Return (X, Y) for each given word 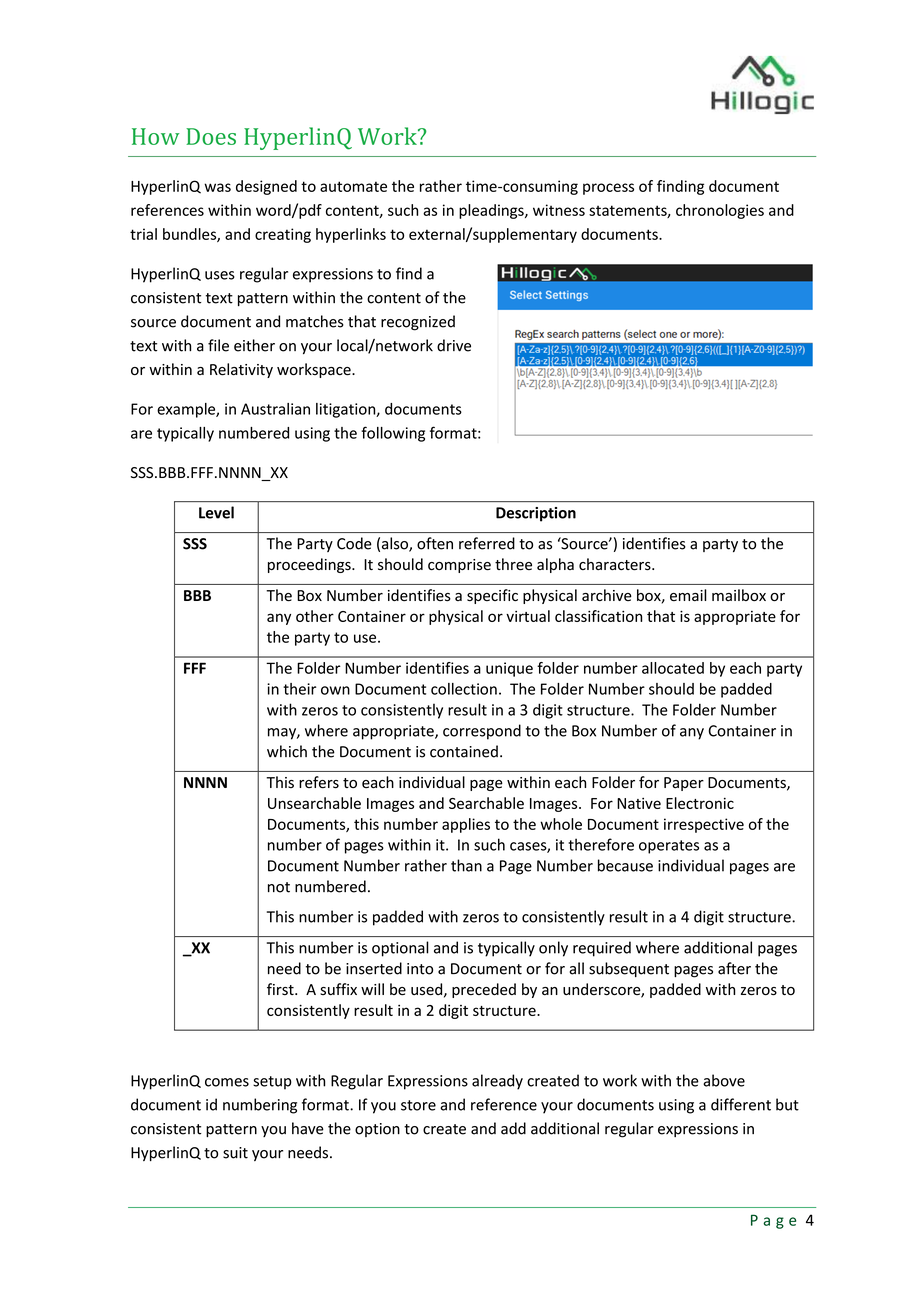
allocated (673, 668)
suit (235, 1153)
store (418, 1105)
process (608, 189)
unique (509, 669)
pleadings (492, 211)
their (299, 689)
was (217, 187)
